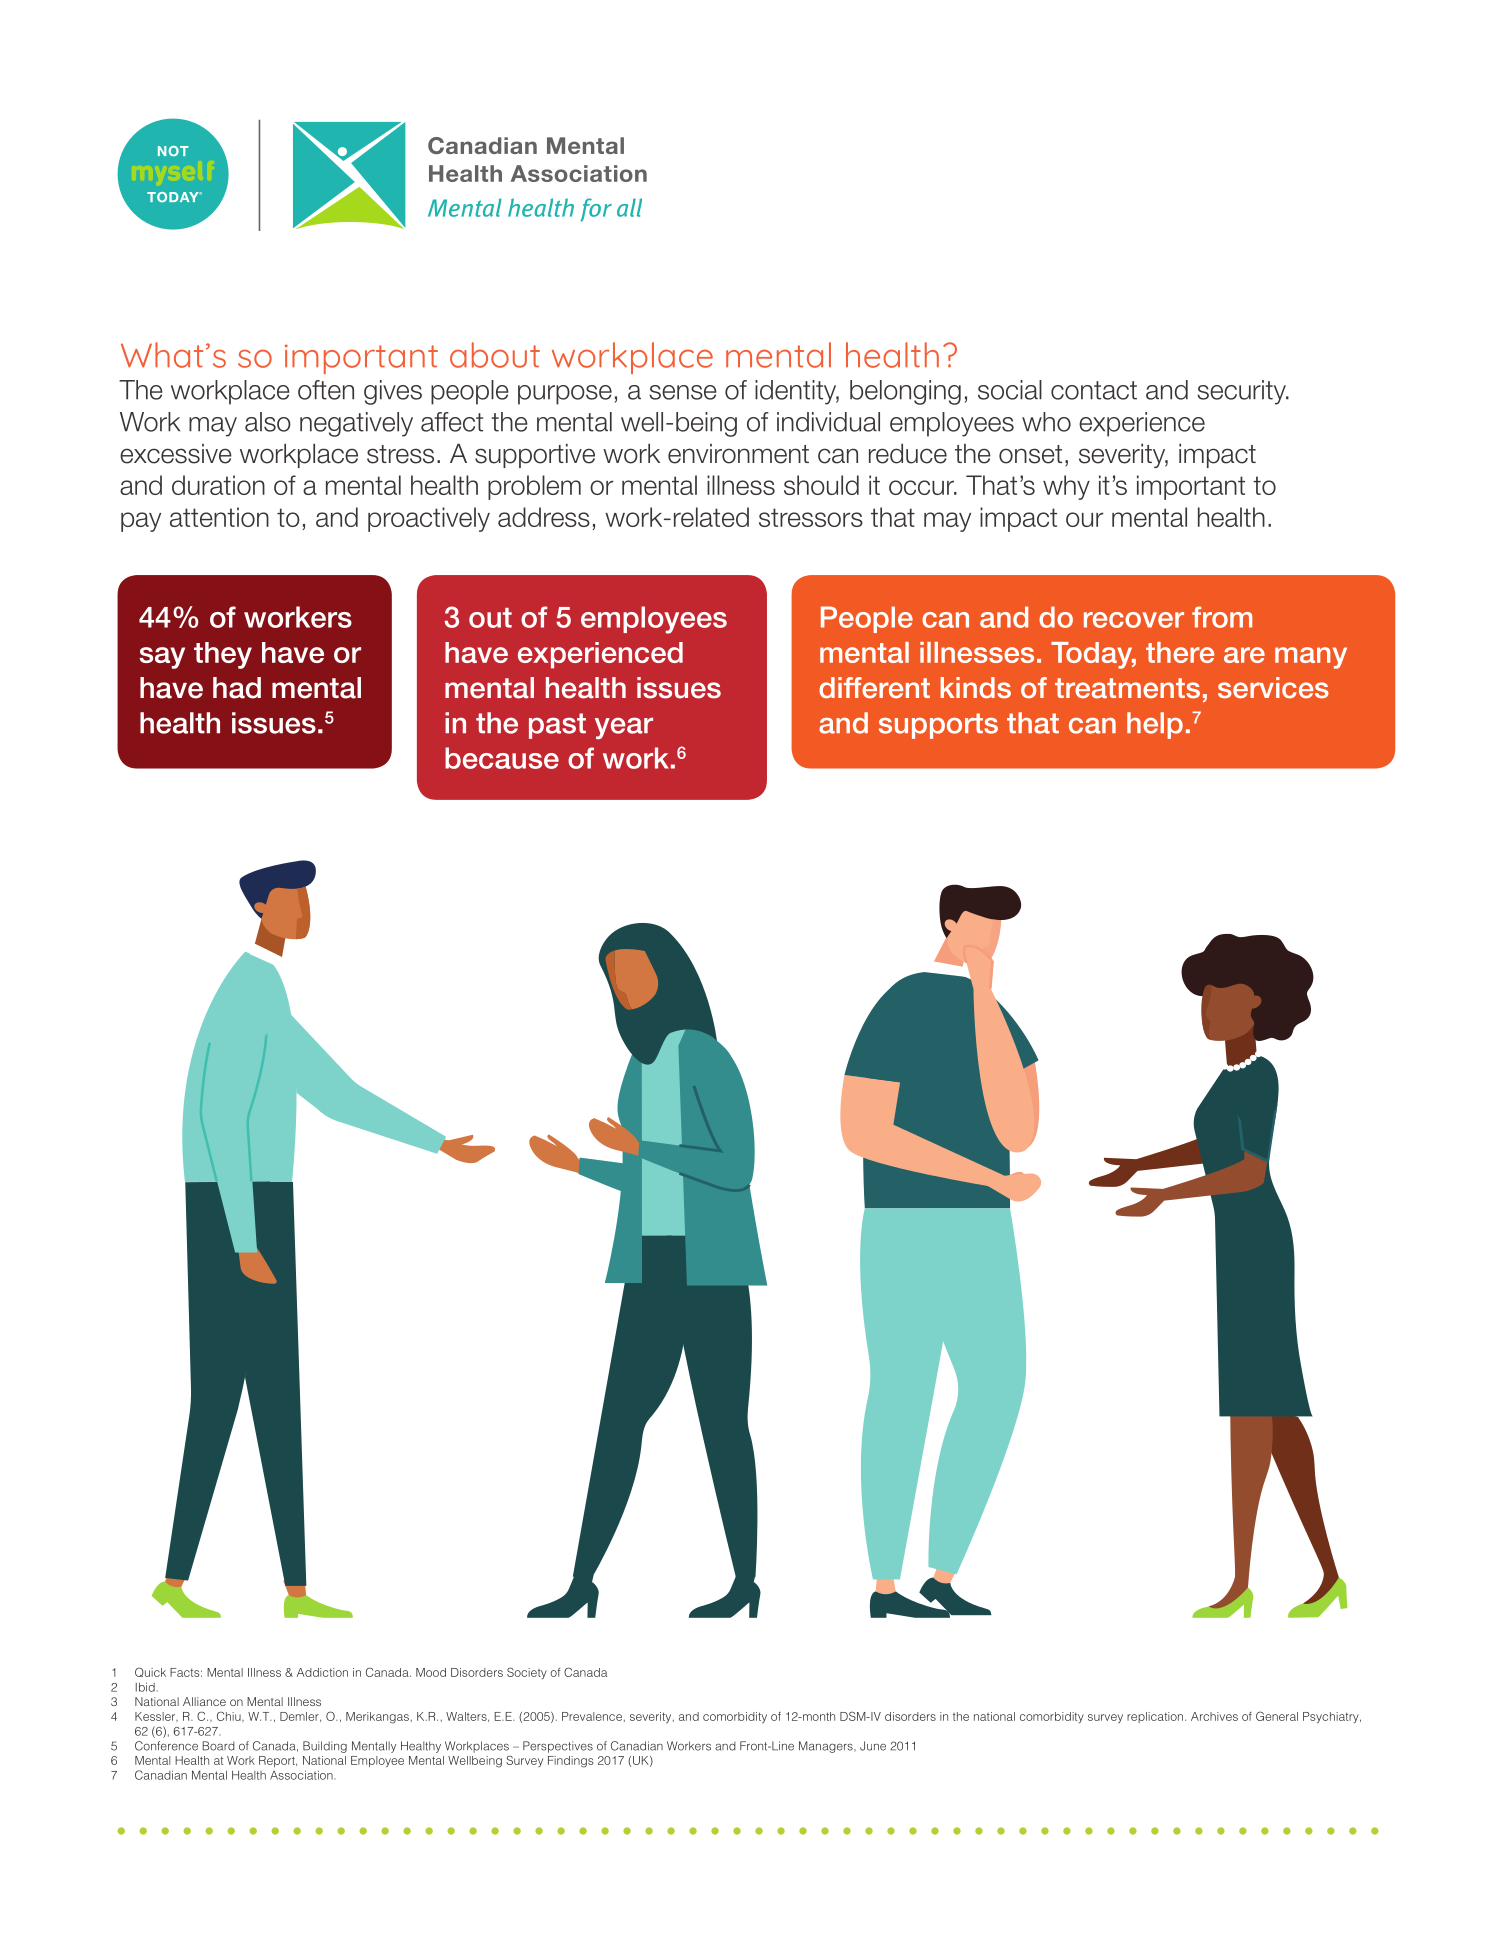  What do you see at coordinates (557, 726) in the document?
I see `past` at bounding box center [557, 726].
